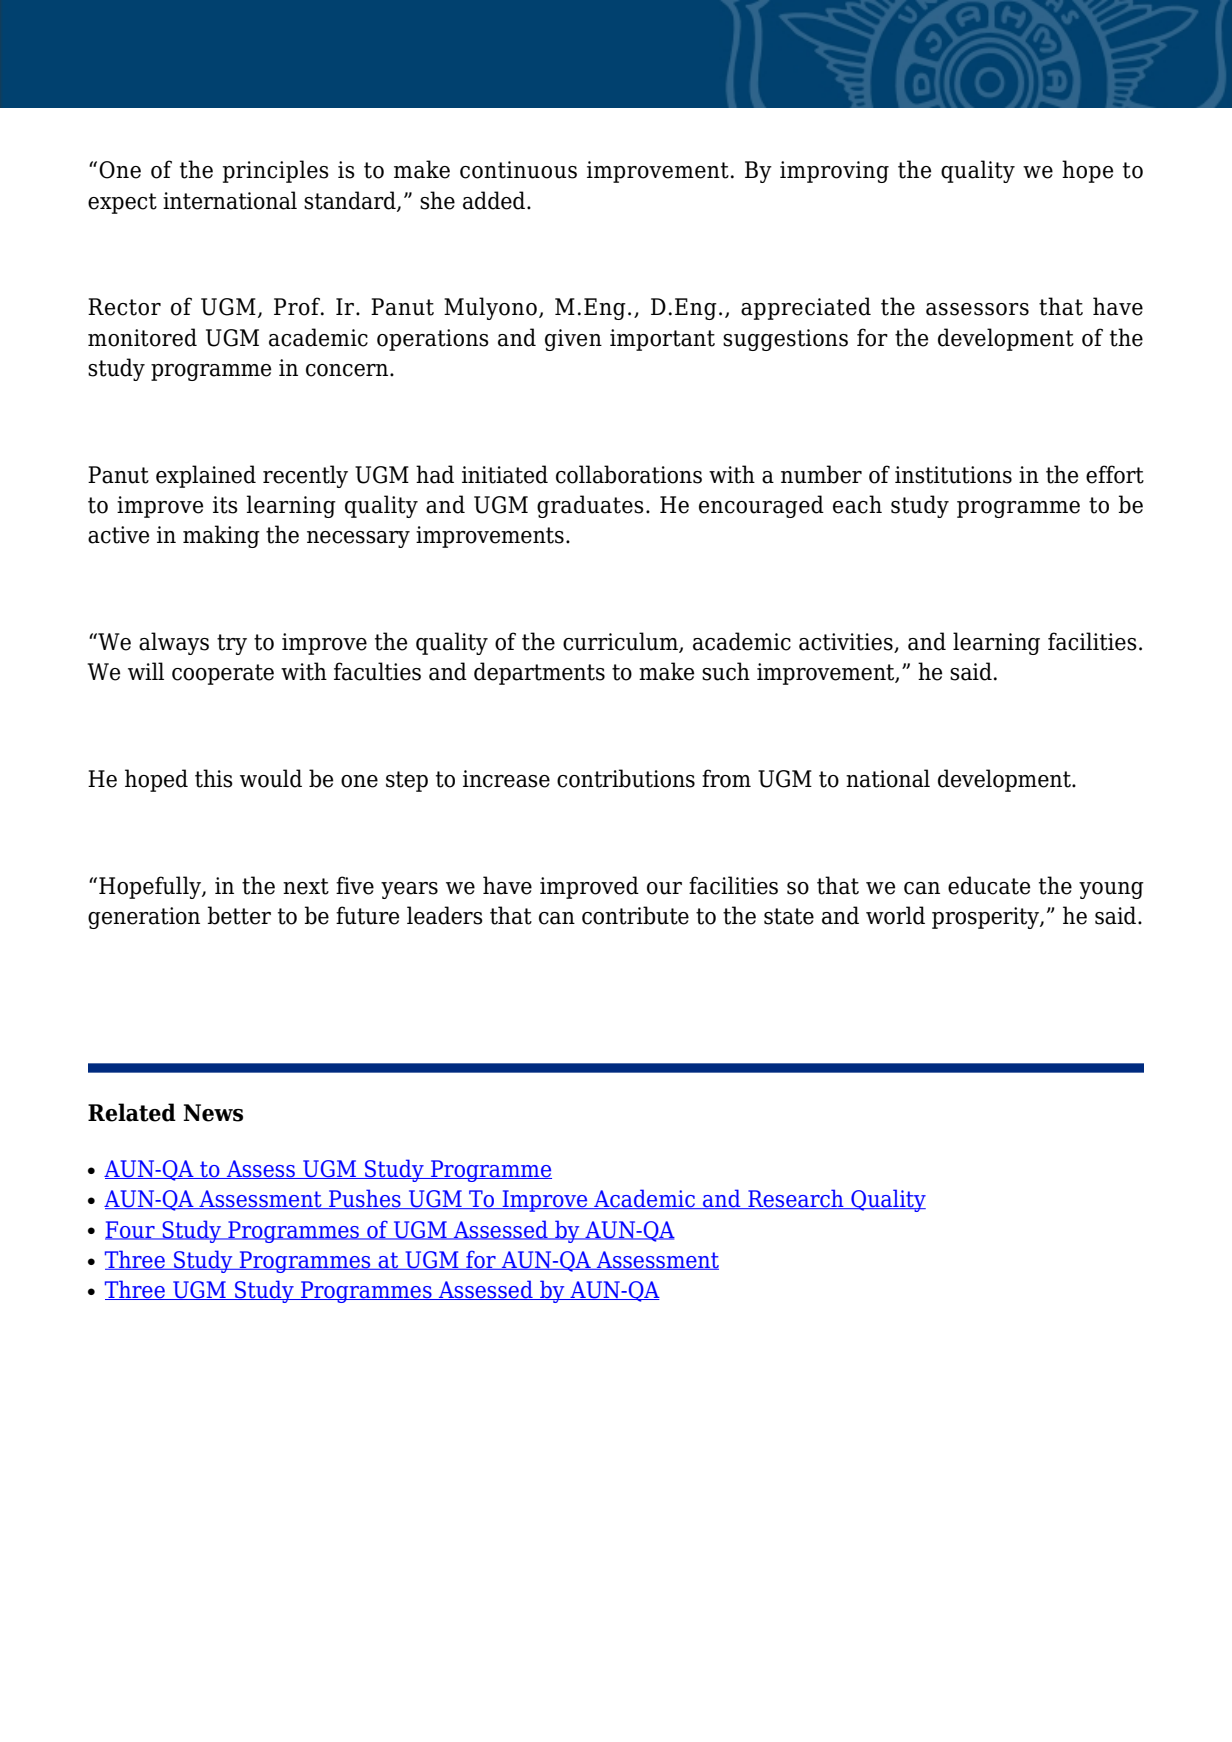 This image has height=1742, width=1232. I want to click on improving, so click(834, 172).
